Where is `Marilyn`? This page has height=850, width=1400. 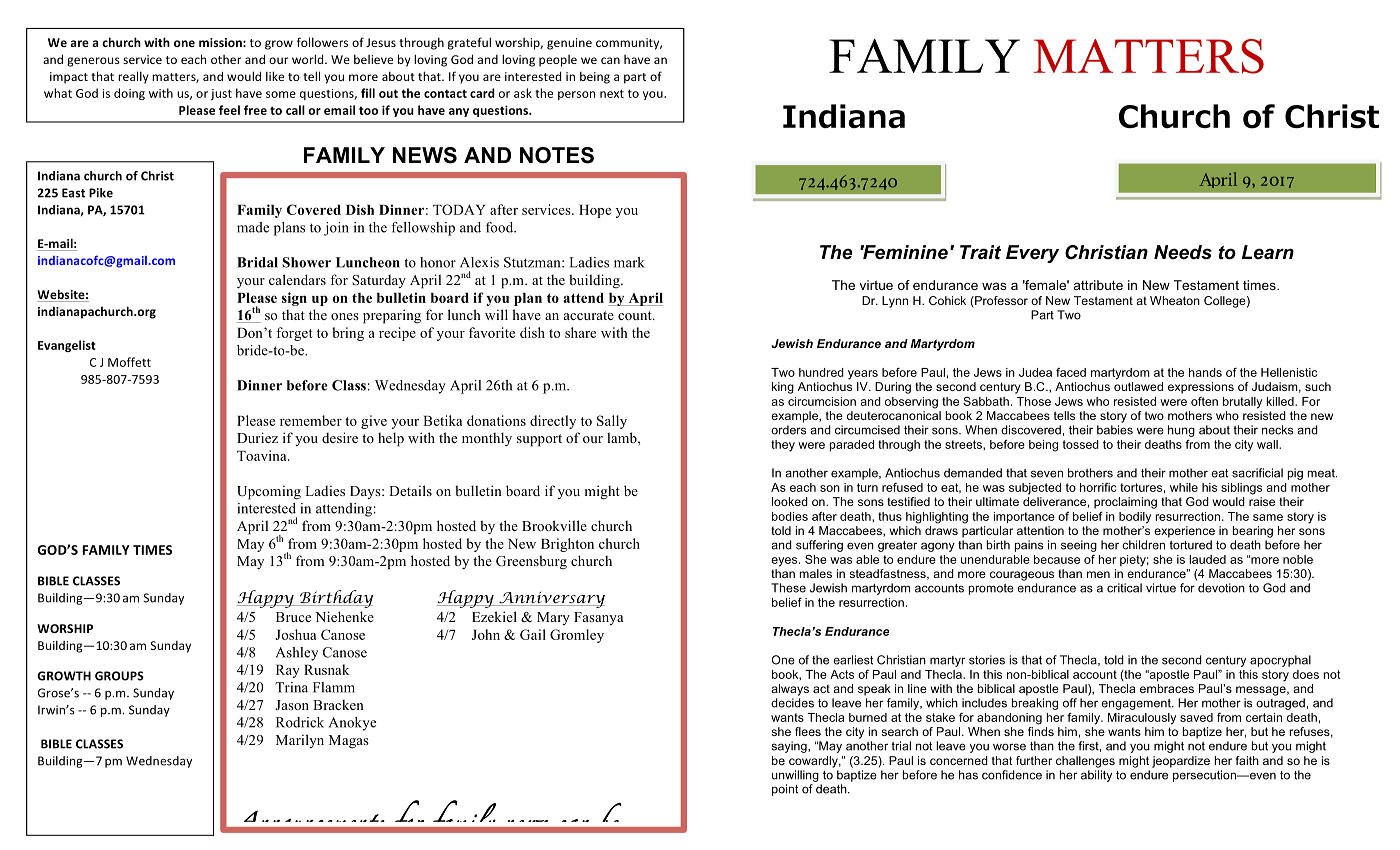 Marilyn is located at coordinates (300, 741).
